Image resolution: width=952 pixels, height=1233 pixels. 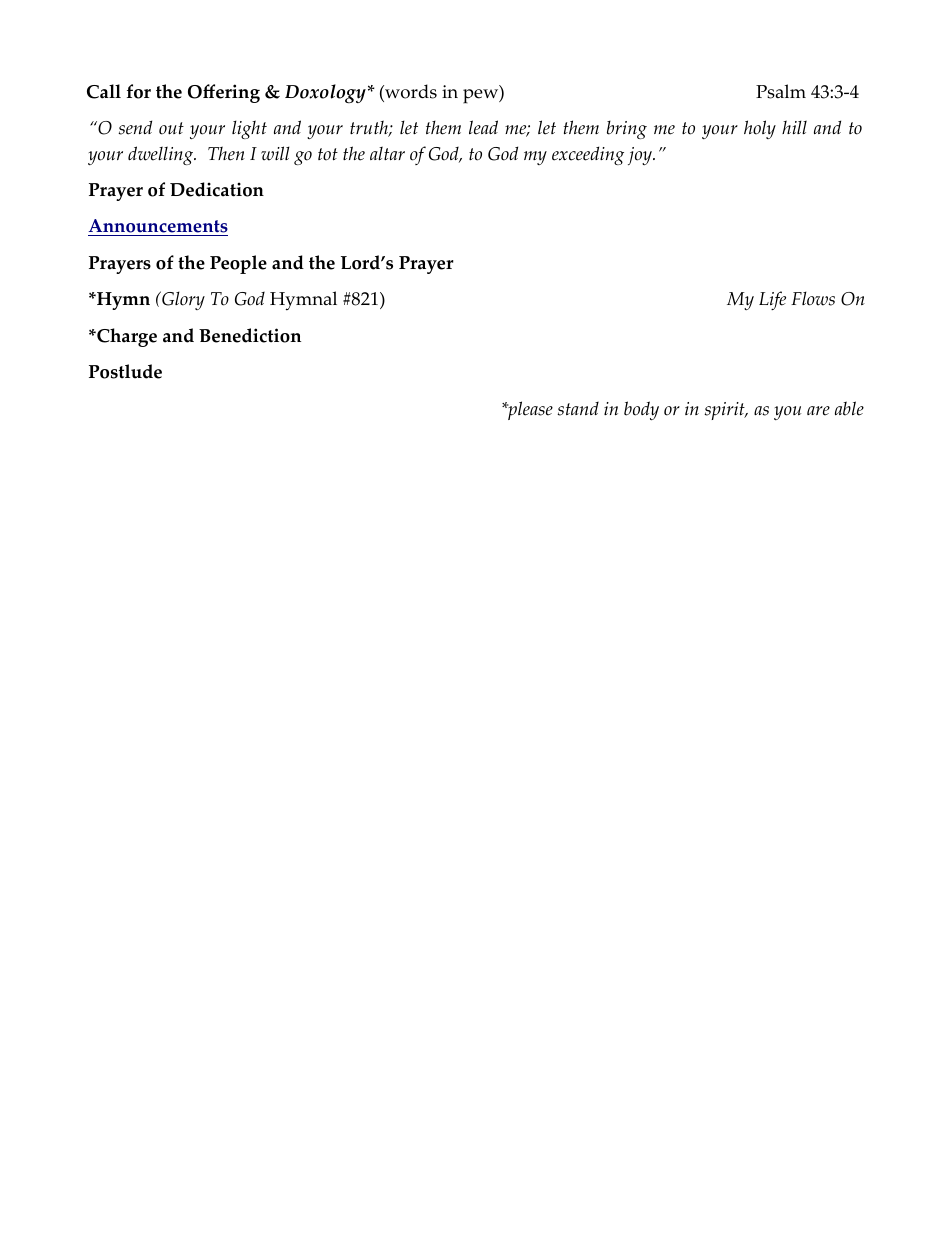 I want to click on stand, so click(x=578, y=409).
